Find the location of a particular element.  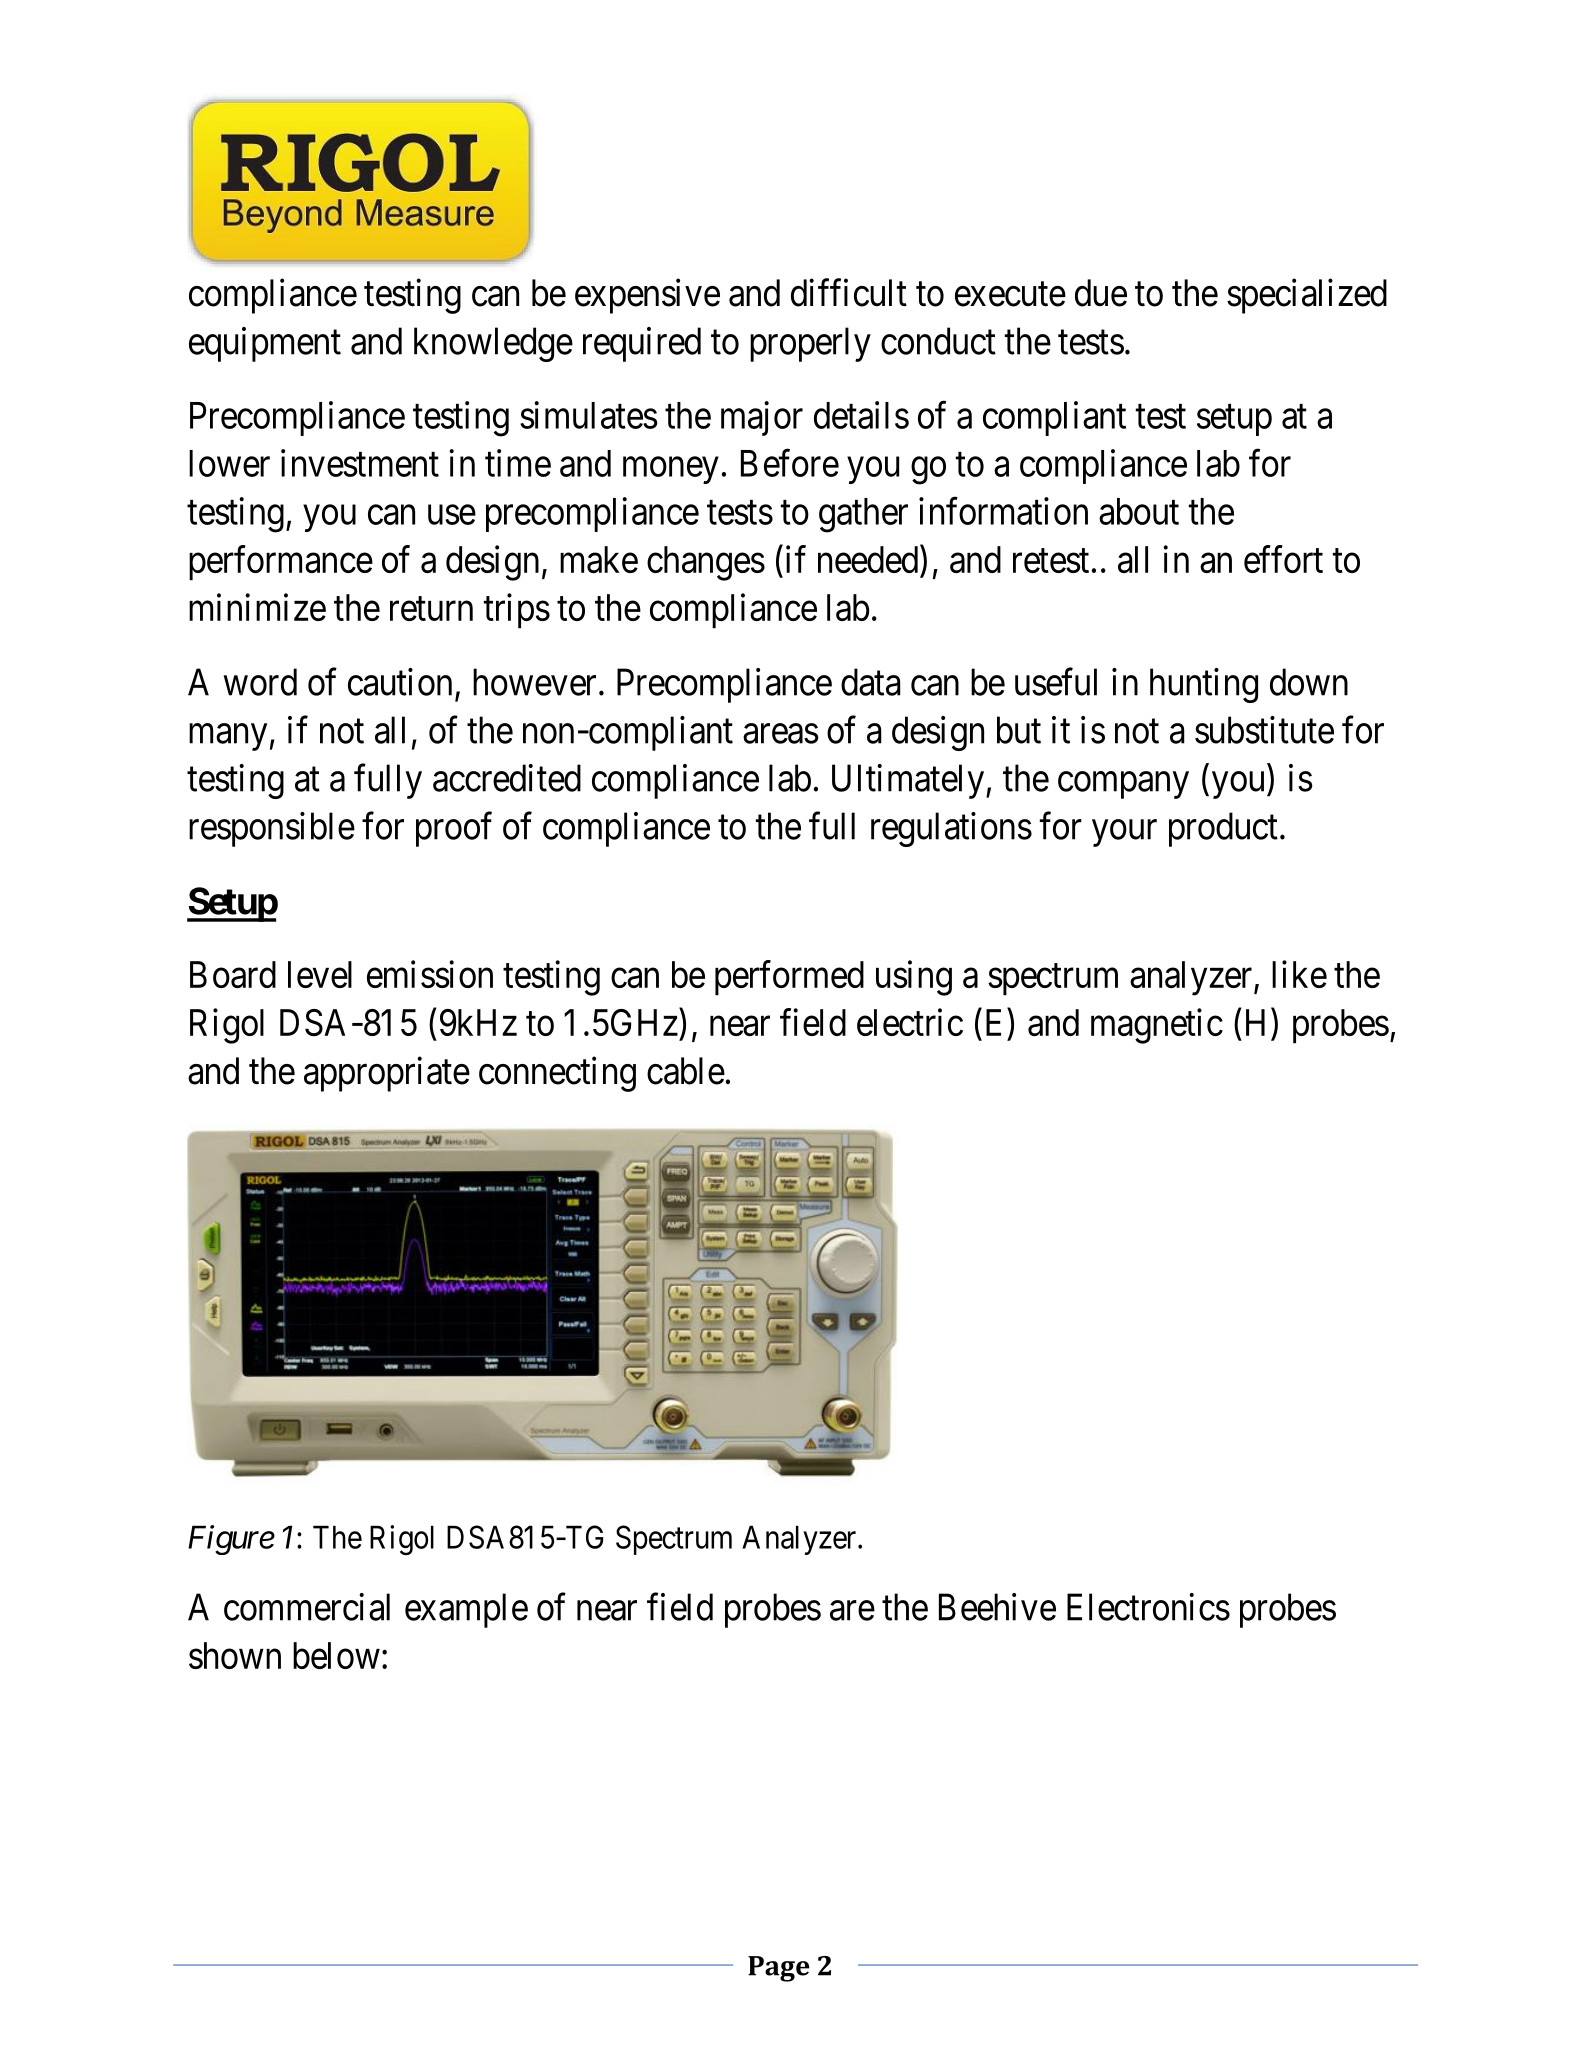

hunting is located at coordinates (1204, 685).
